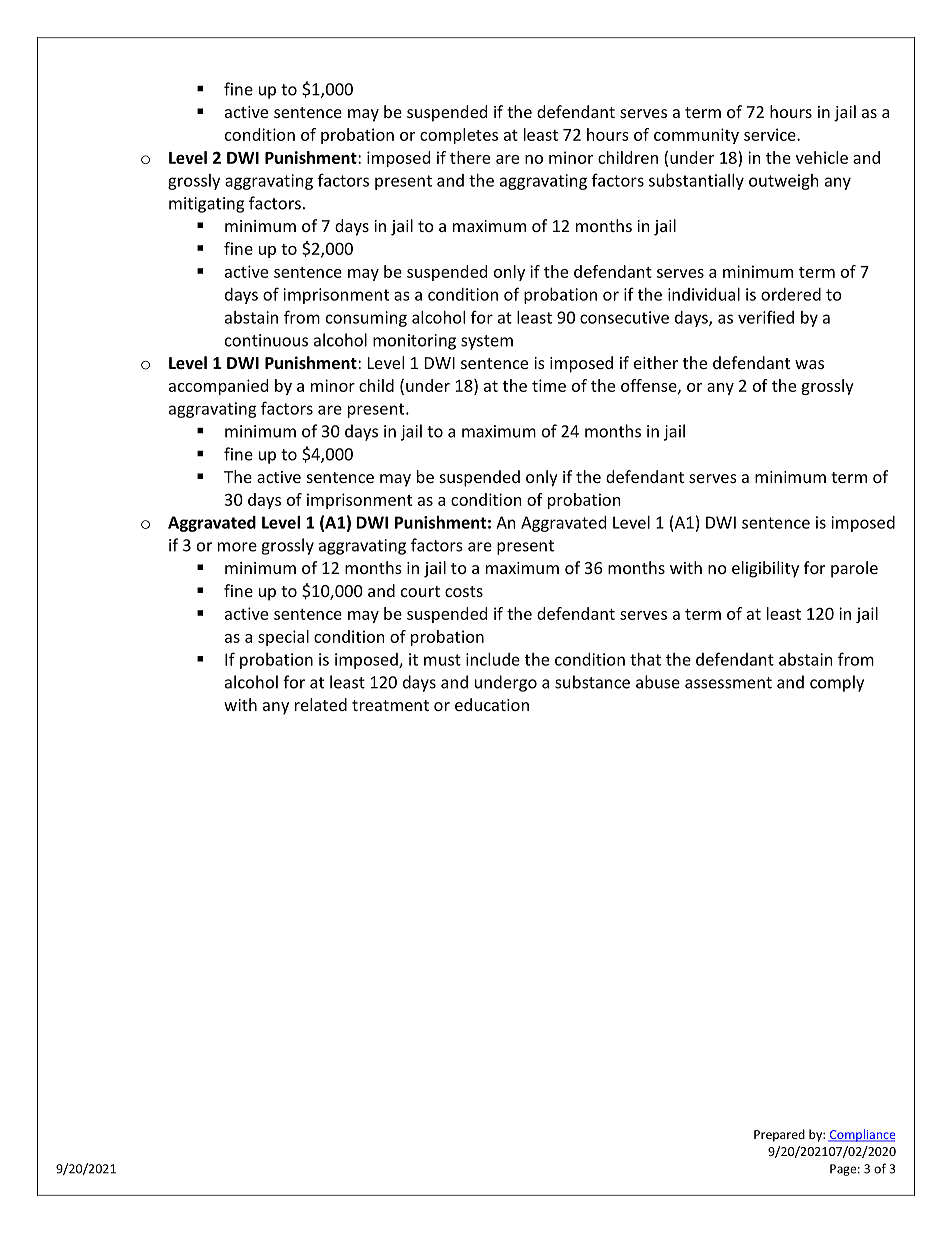  Describe the element at coordinates (784, 182) in the screenshot. I see `outweigh` at that location.
